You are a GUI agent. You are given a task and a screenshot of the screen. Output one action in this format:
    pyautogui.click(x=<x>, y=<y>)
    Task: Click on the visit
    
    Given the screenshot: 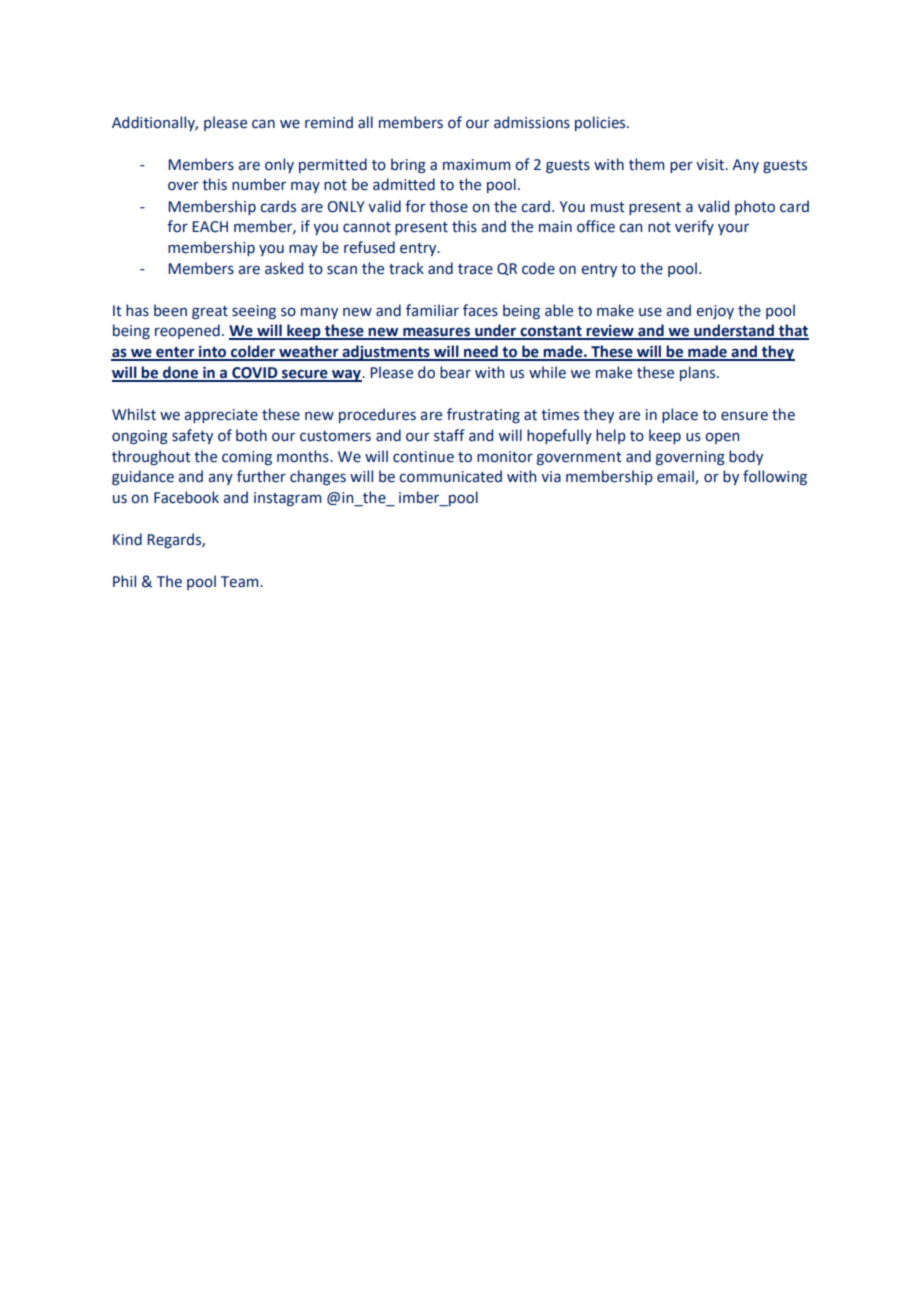 What is the action you would take?
    pyautogui.click(x=711, y=165)
